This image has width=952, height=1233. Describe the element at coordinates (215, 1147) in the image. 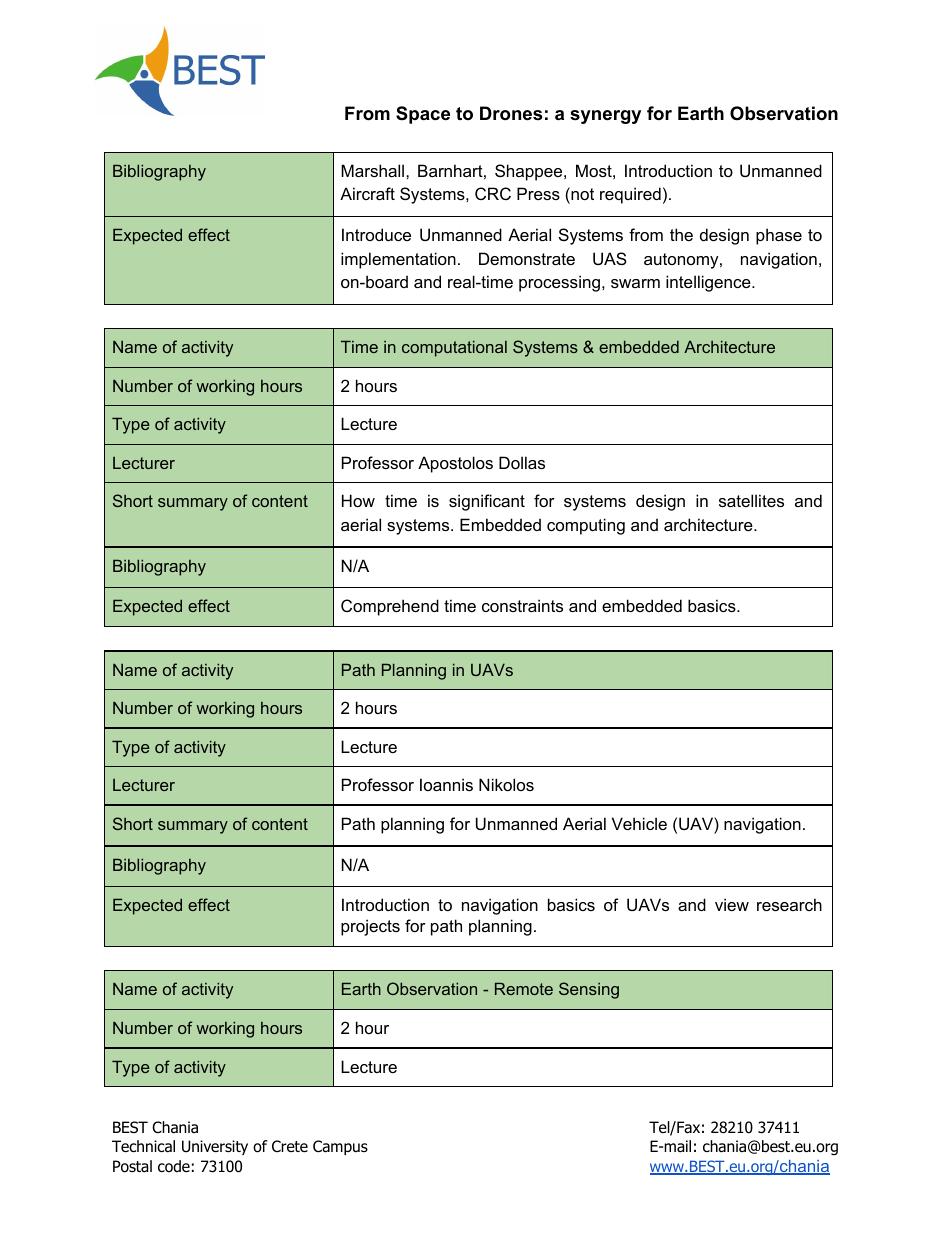

I see `University` at that location.
